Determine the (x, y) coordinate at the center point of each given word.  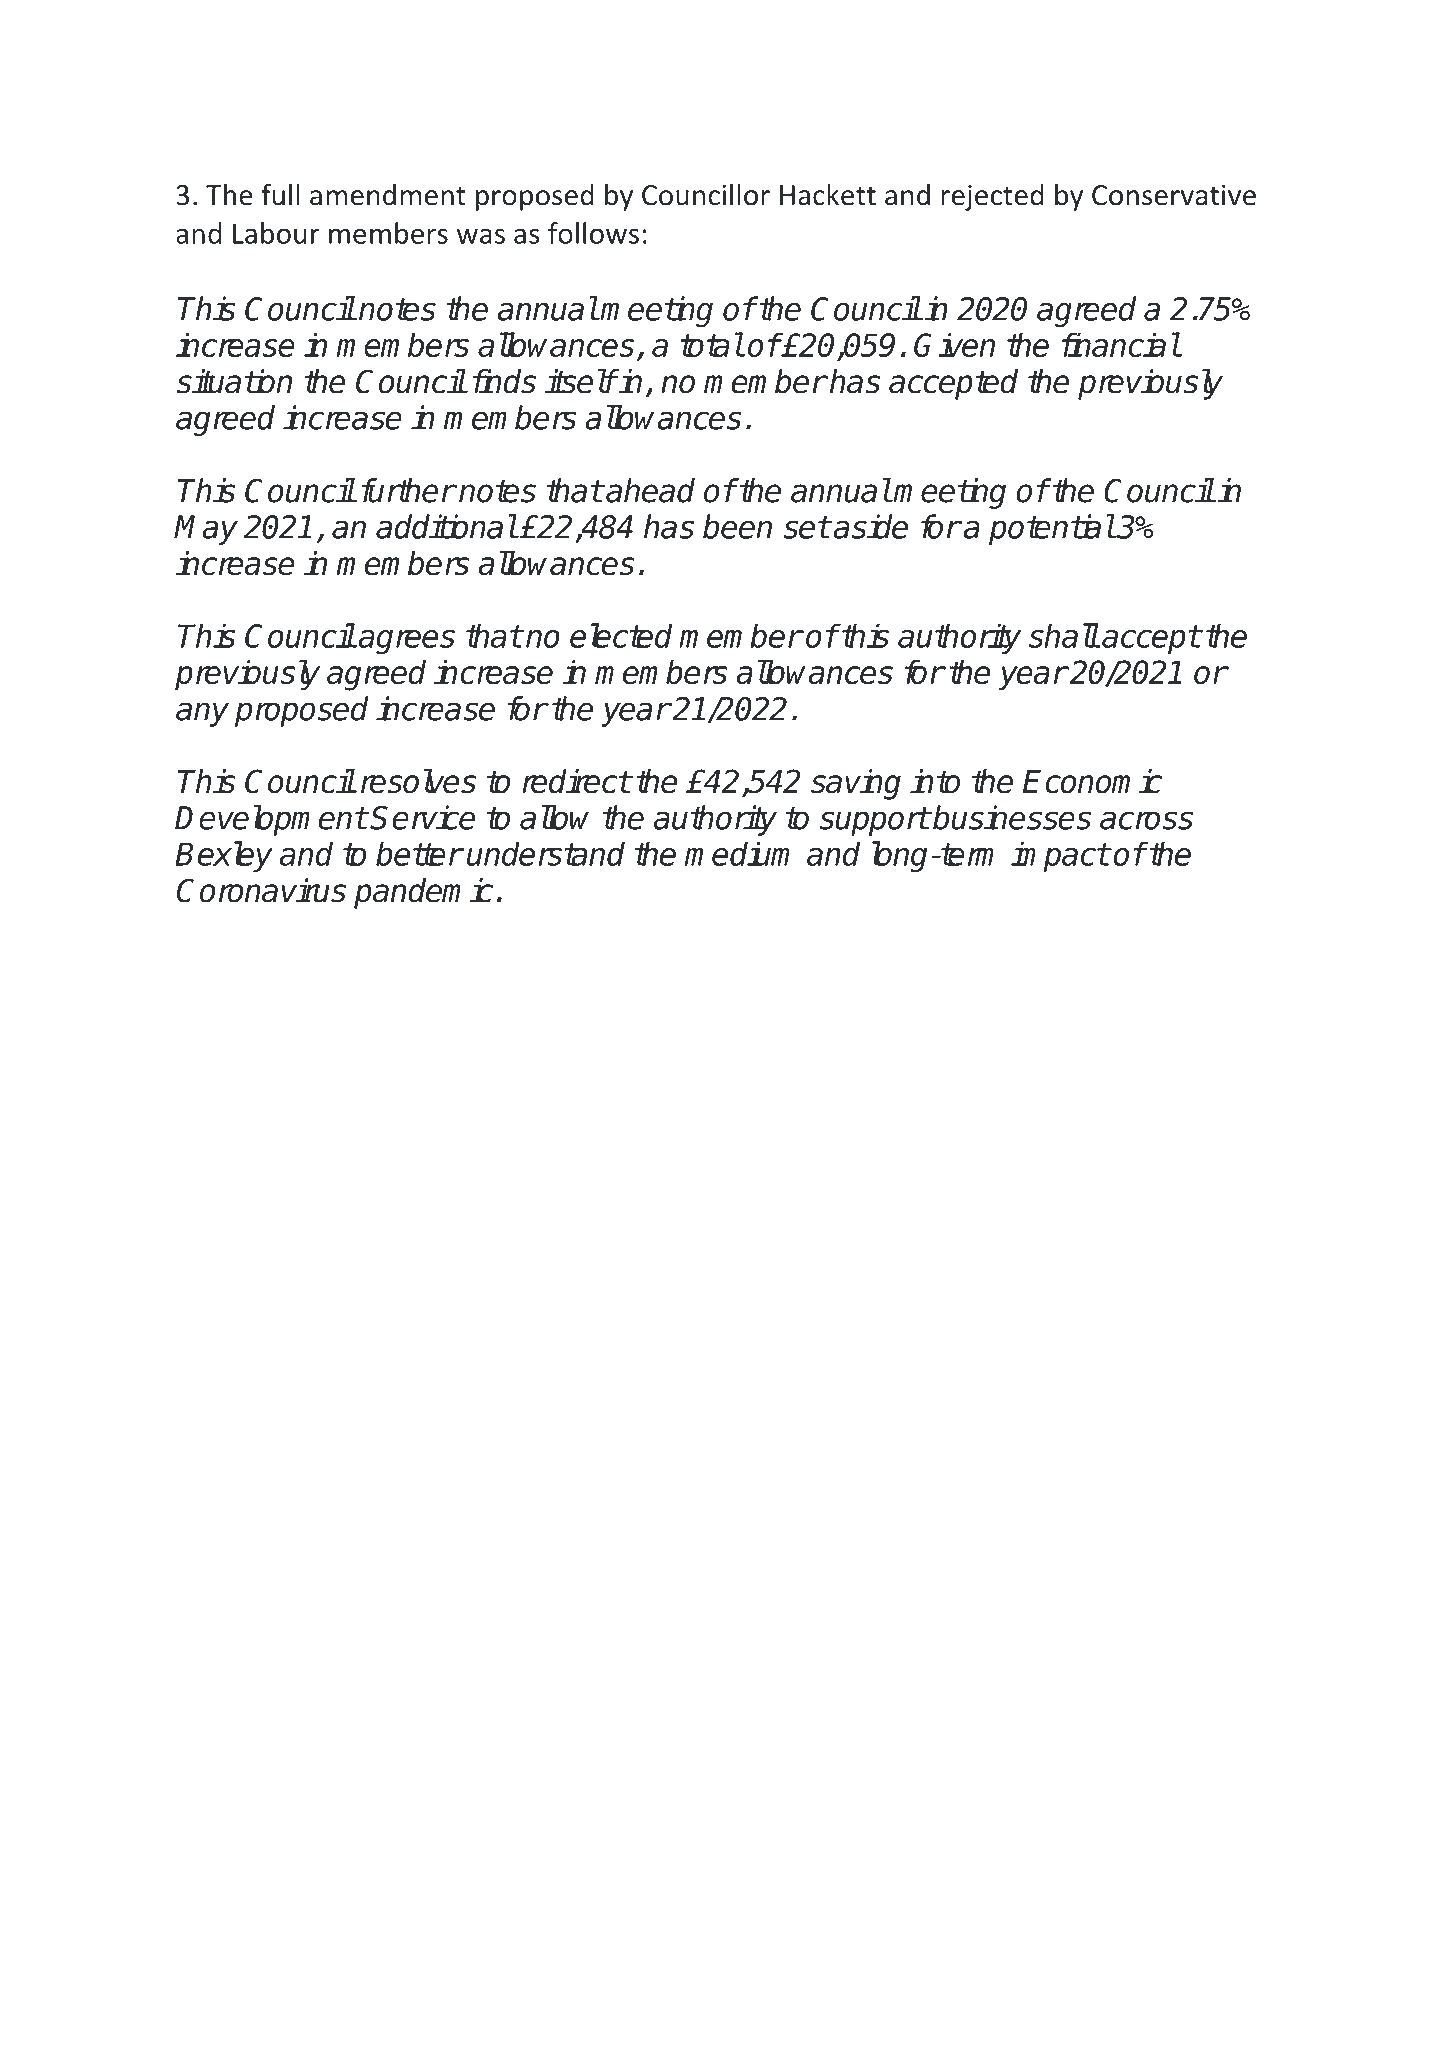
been (737, 526)
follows (593, 233)
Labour (276, 233)
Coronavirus (261, 890)
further (408, 490)
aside (870, 526)
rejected (992, 197)
